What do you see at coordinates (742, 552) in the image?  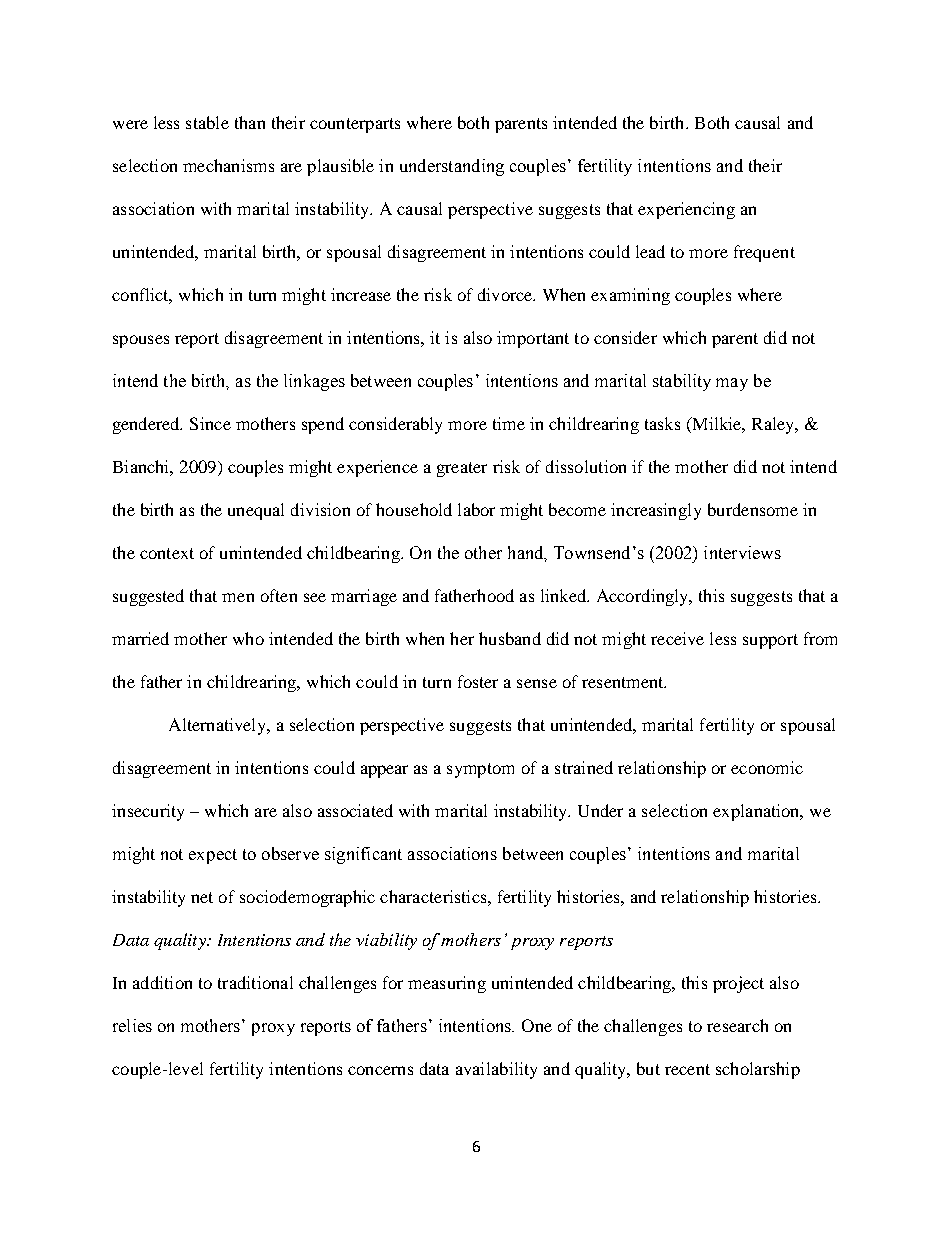 I see `interviews` at bounding box center [742, 552].
